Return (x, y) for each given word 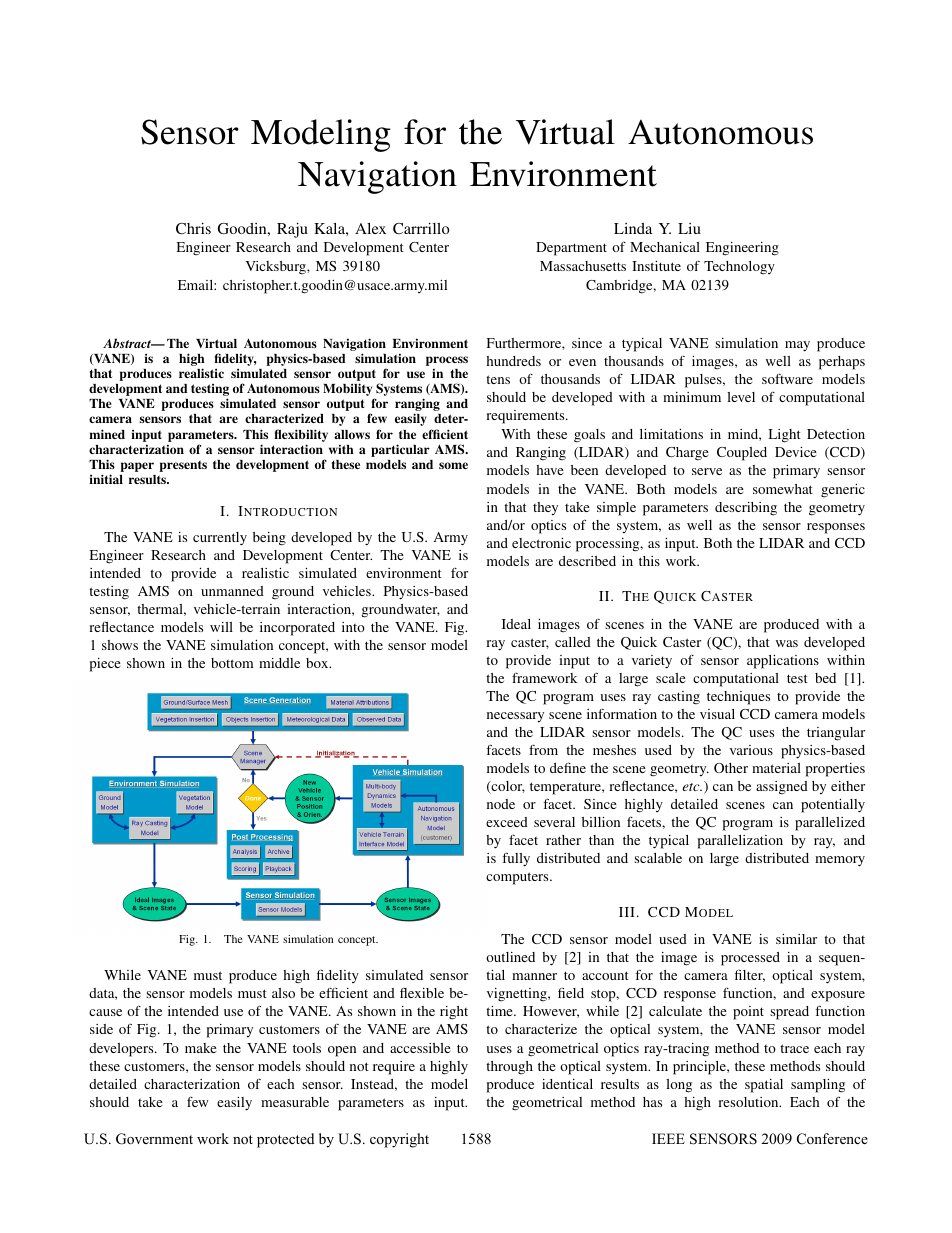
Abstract (128, 343)
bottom (232, 663)
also (283, 993)
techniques (738, 698)
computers (518, 878)
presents (183, 466)
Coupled (742, 454)
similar (796, 939)
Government (154, 1139)
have (550, 470)
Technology (739, 268)
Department (571, 249)
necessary (515, 717)
